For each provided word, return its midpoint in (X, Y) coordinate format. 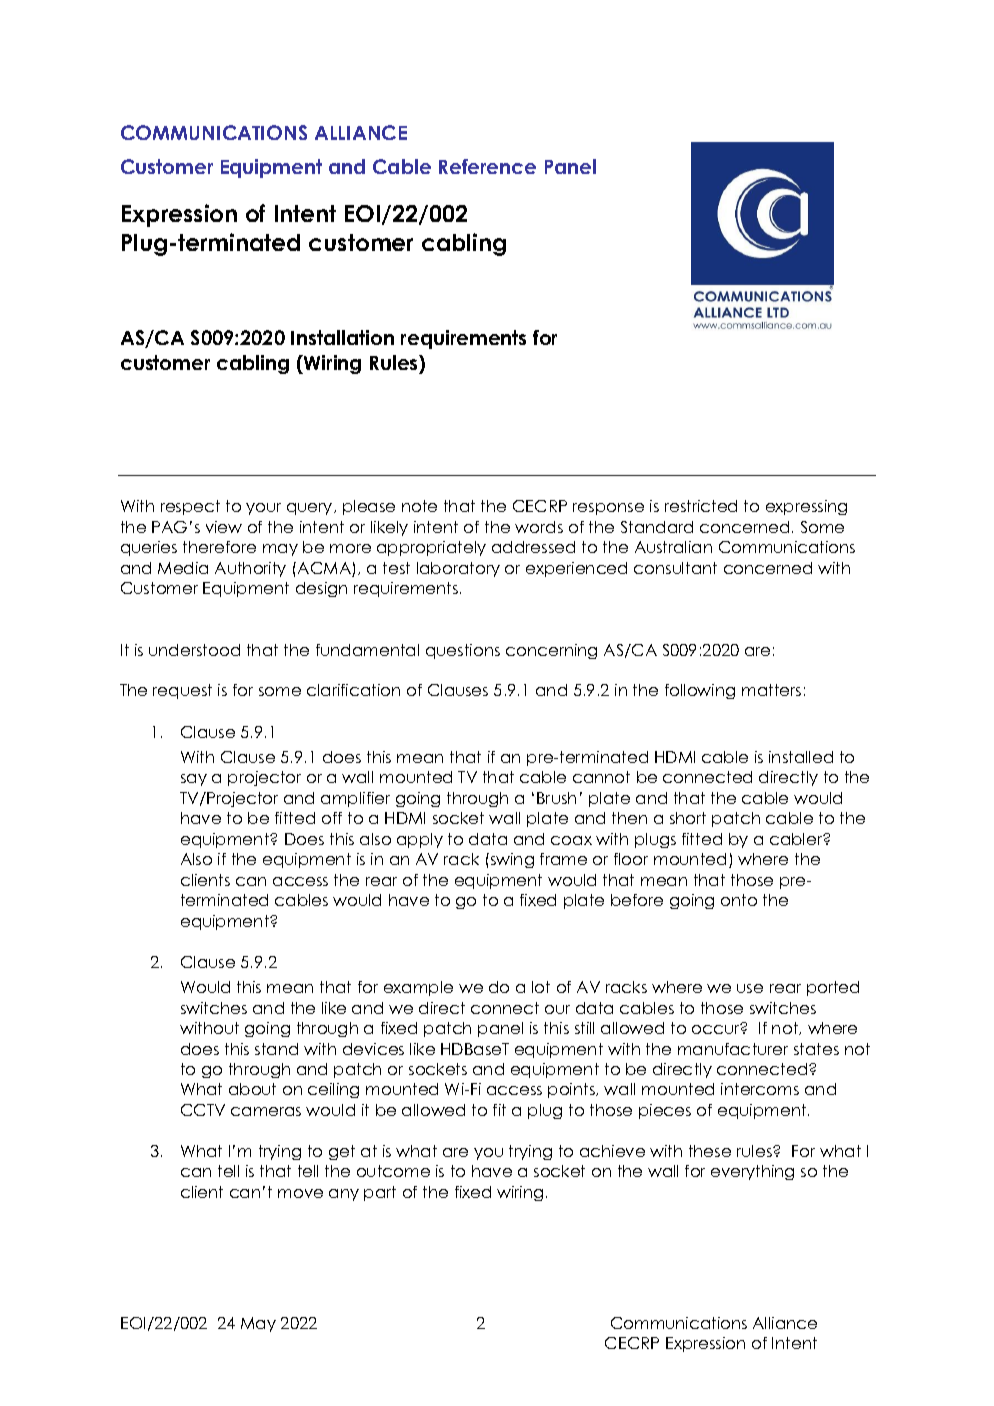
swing (511, 860)
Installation (342, 337)
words (539, 527)
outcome (393, 1171)
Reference (487, 166)
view (224, 527)
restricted (701, 506)
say (194, 780)
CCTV (203, 1110)
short (688, 818)
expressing (806, 507)
